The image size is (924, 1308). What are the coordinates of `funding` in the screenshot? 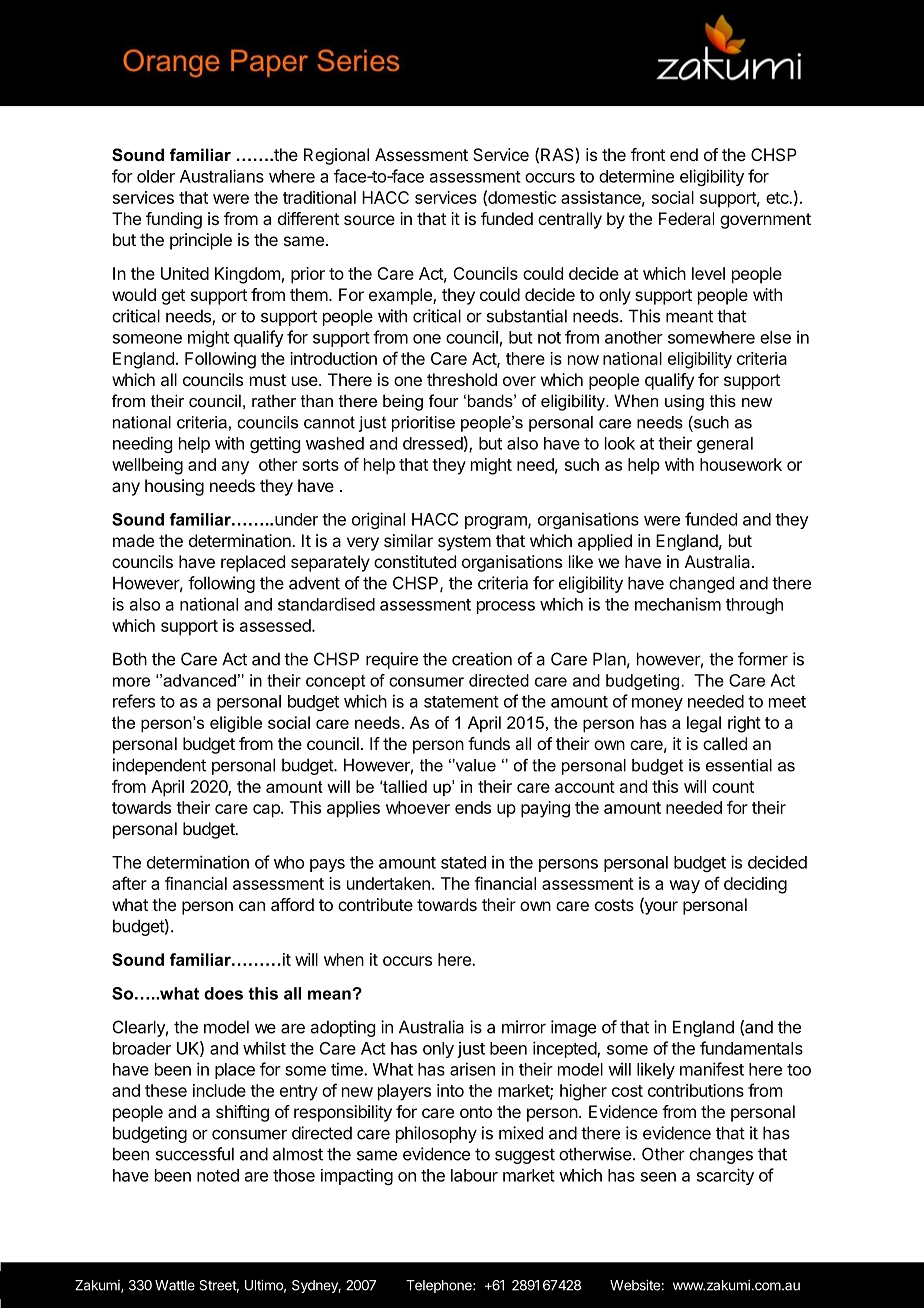 It's located at (174, 220).
